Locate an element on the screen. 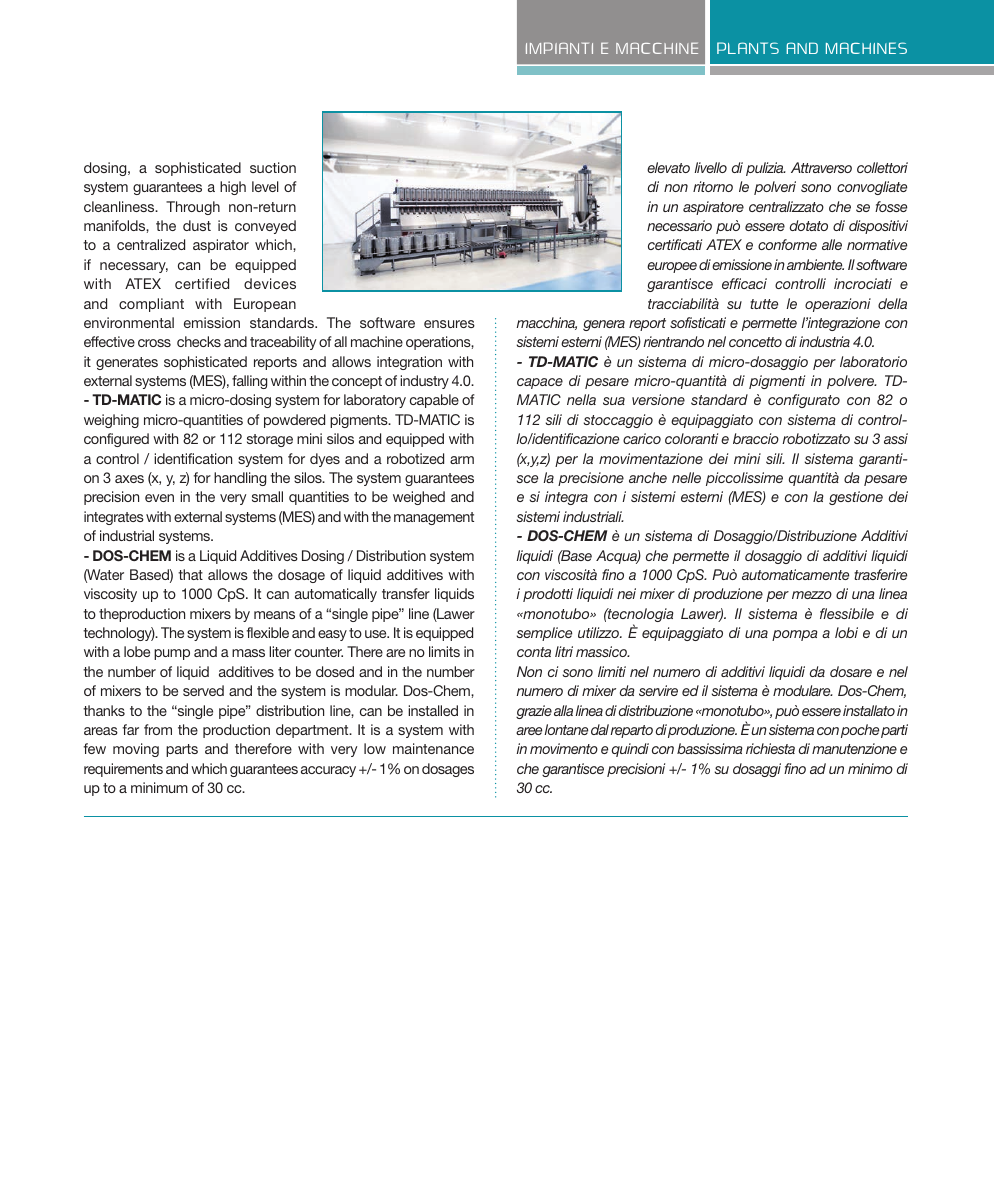 This screenshot has height=1204, width=994. mezzo is located at coordinates (812, 595).
